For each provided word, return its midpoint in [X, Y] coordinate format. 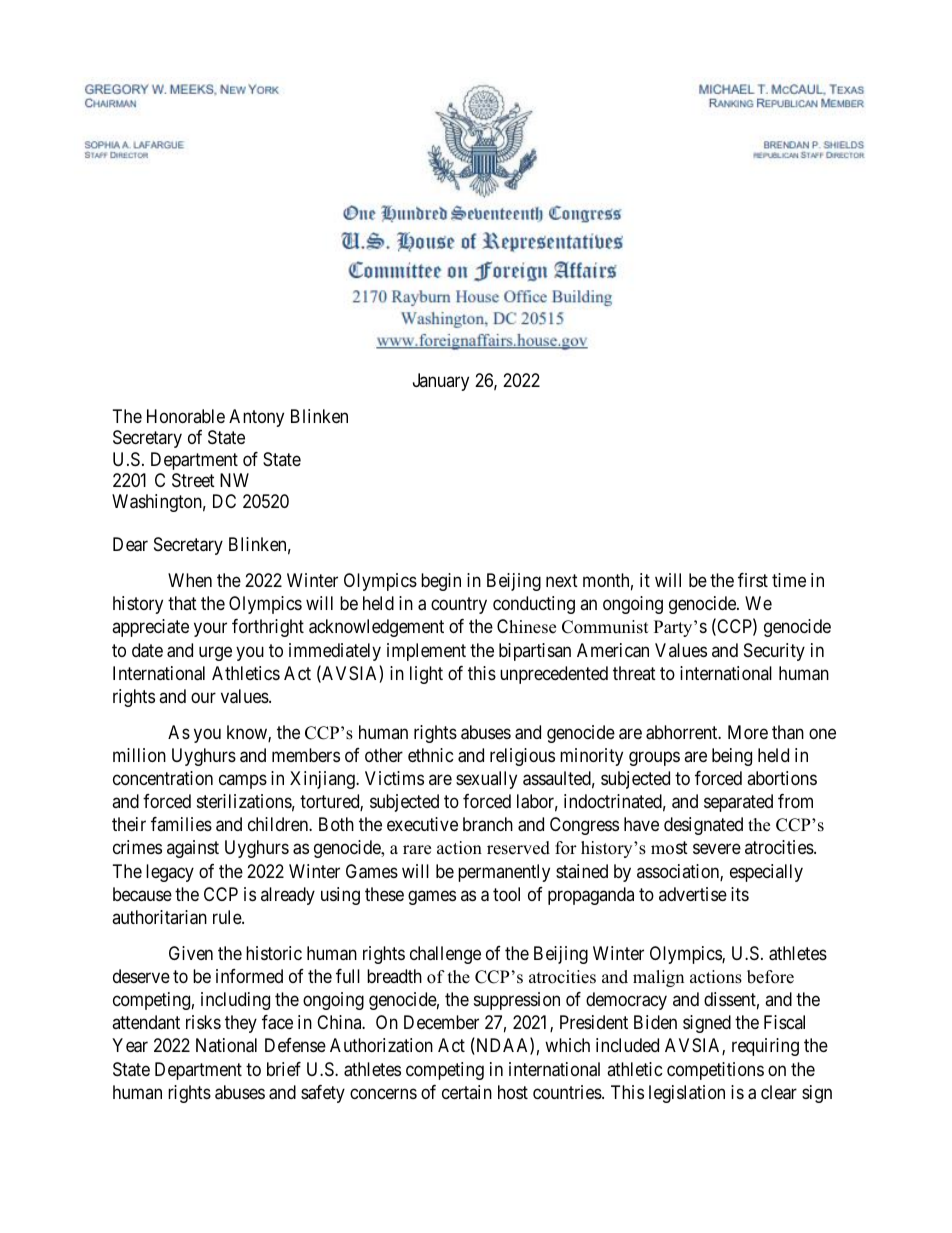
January [441, 382]
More [748, 732]
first [753, 580]
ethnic [431, 755]
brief [284, 1069]
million [139, 755]
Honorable [186, 416]
